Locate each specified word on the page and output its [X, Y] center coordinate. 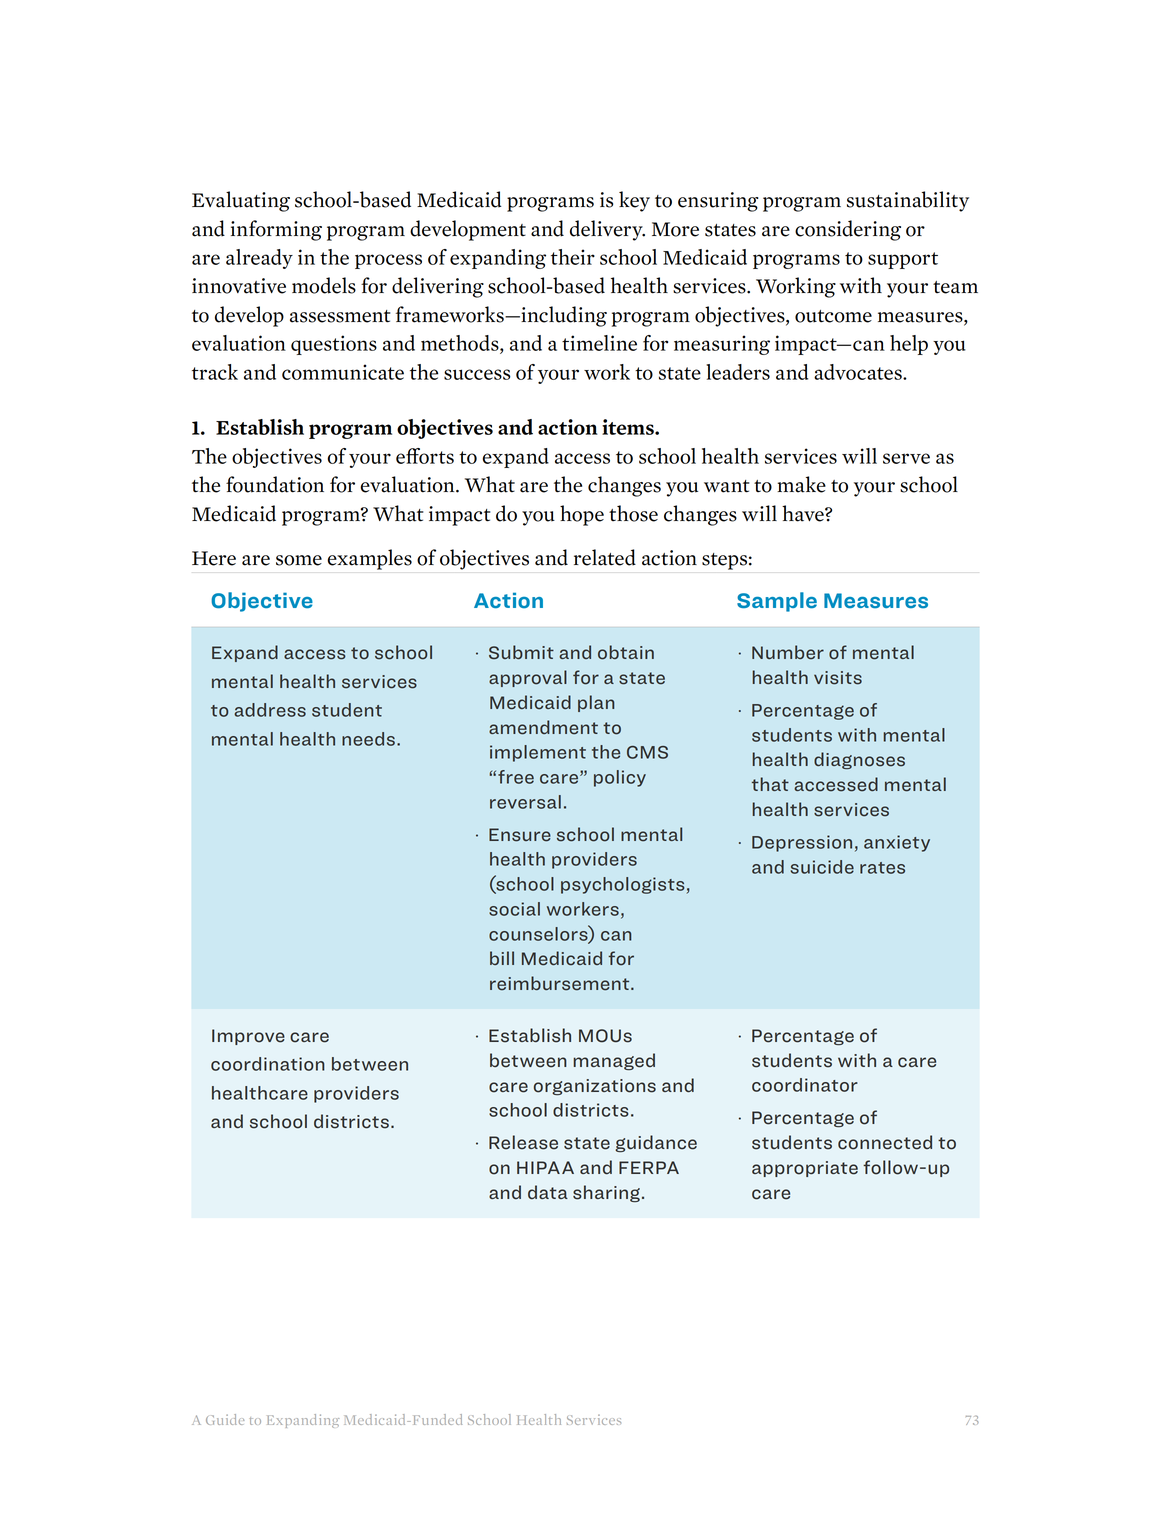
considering [848, 230]
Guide [225, 1419]
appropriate [805, 1169]
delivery [607, 230]
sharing [606, 1193]
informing [276, 230]
